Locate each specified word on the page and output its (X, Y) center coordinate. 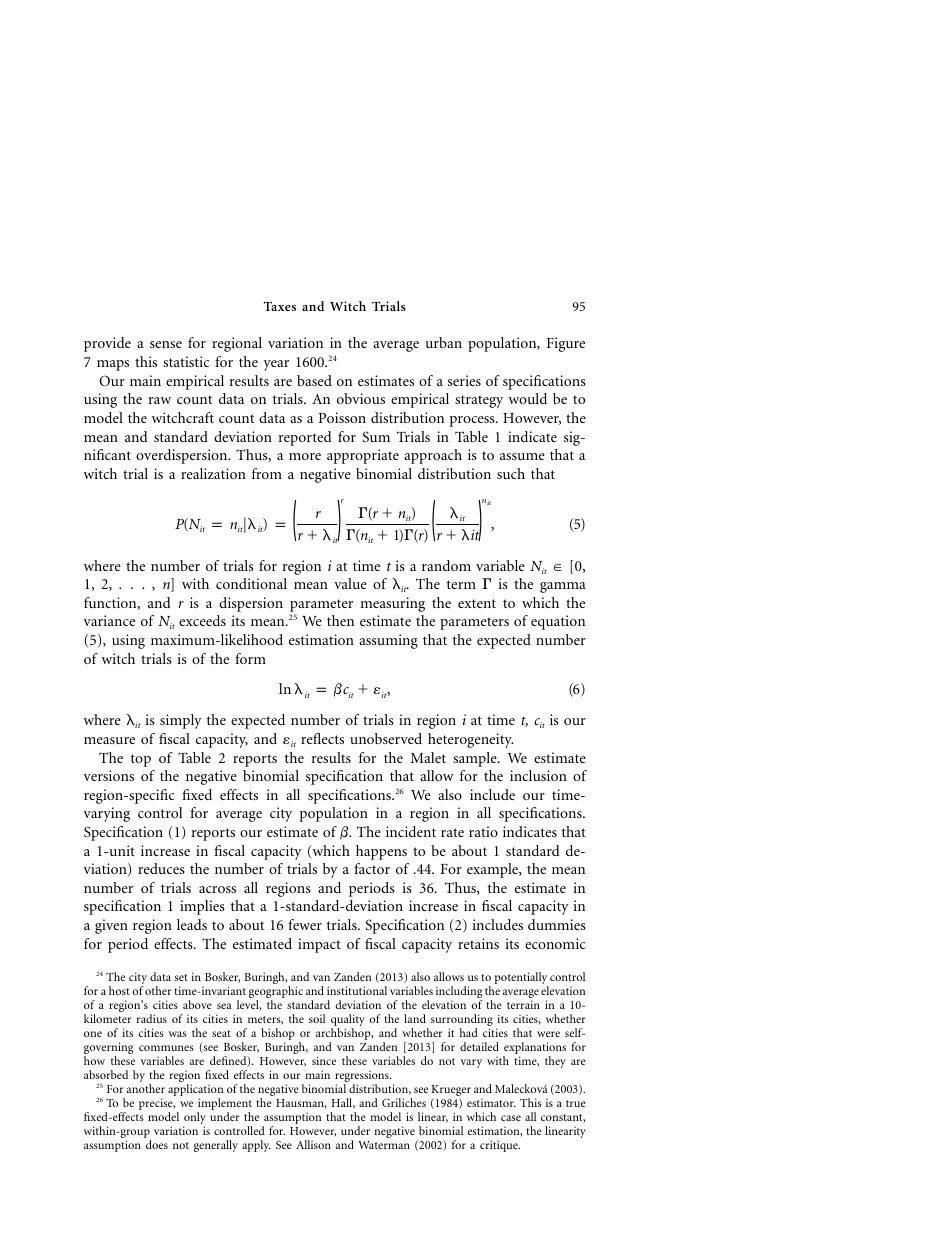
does (157, 1144)
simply (181, 721)
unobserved (386, 738)
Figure (566, 344)
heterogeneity (470, 740)
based (314, 380)
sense (166, 344)
